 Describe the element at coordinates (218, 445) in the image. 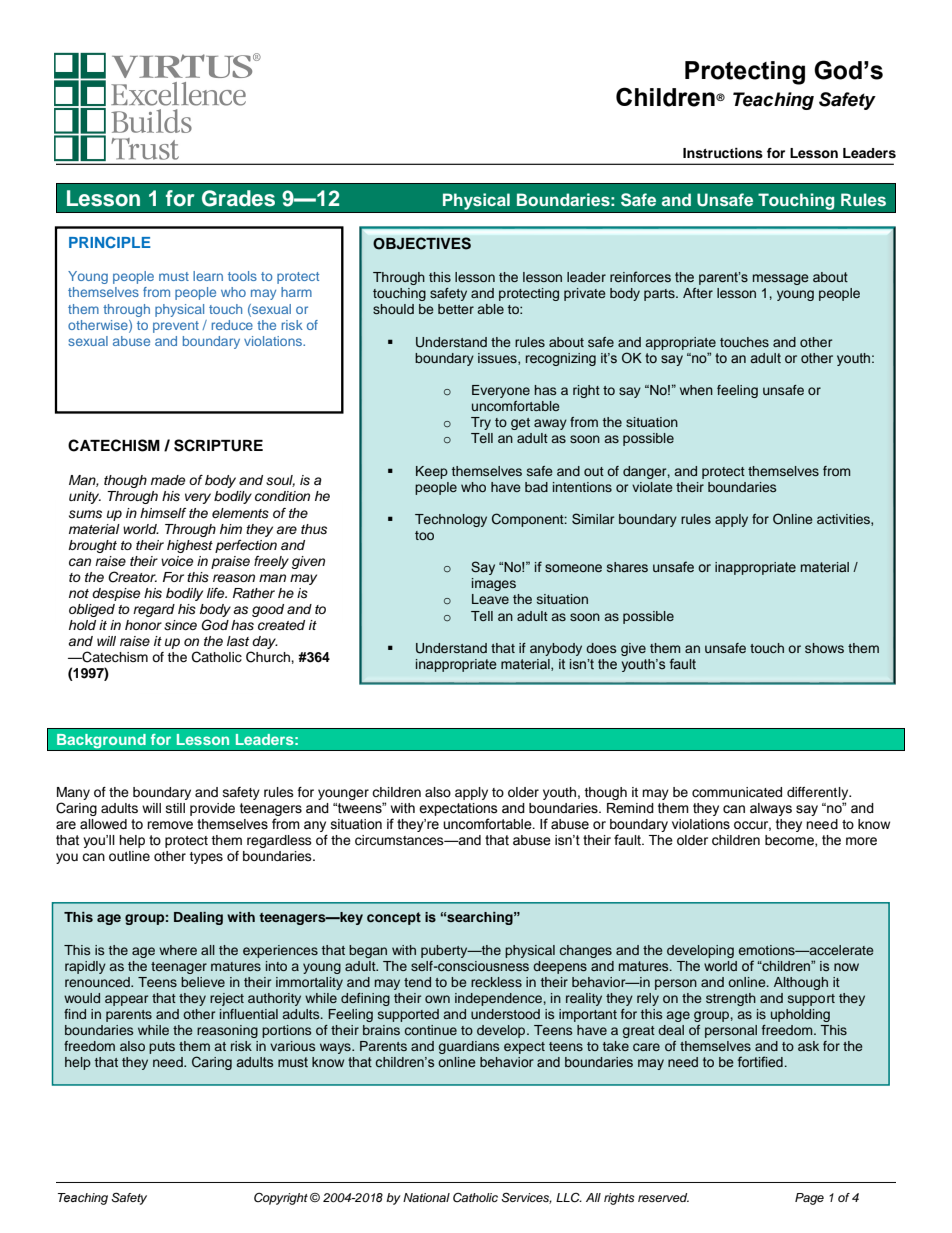

I see `SCRIPTURE` at that location.
